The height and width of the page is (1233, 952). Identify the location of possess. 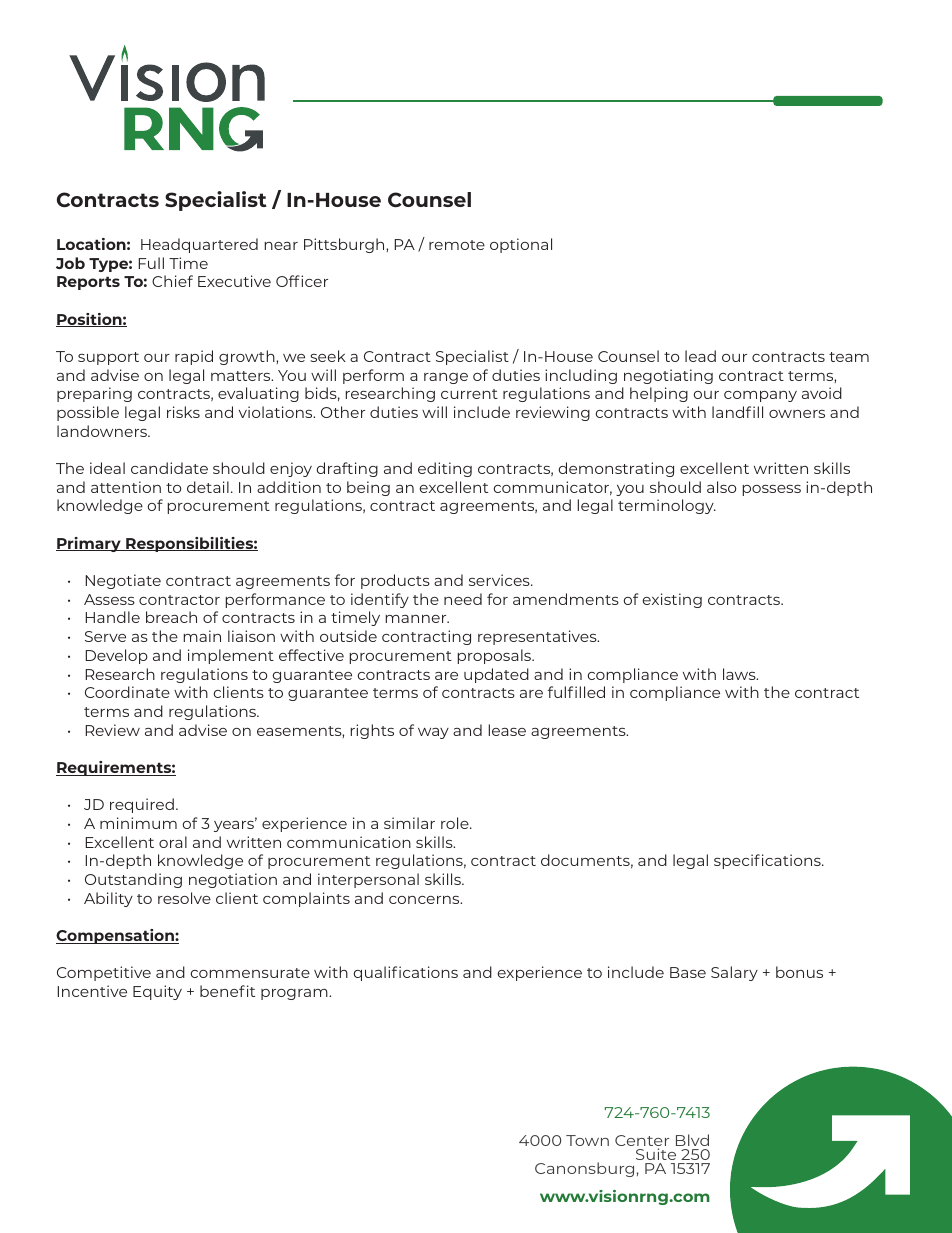
(771, 490).
